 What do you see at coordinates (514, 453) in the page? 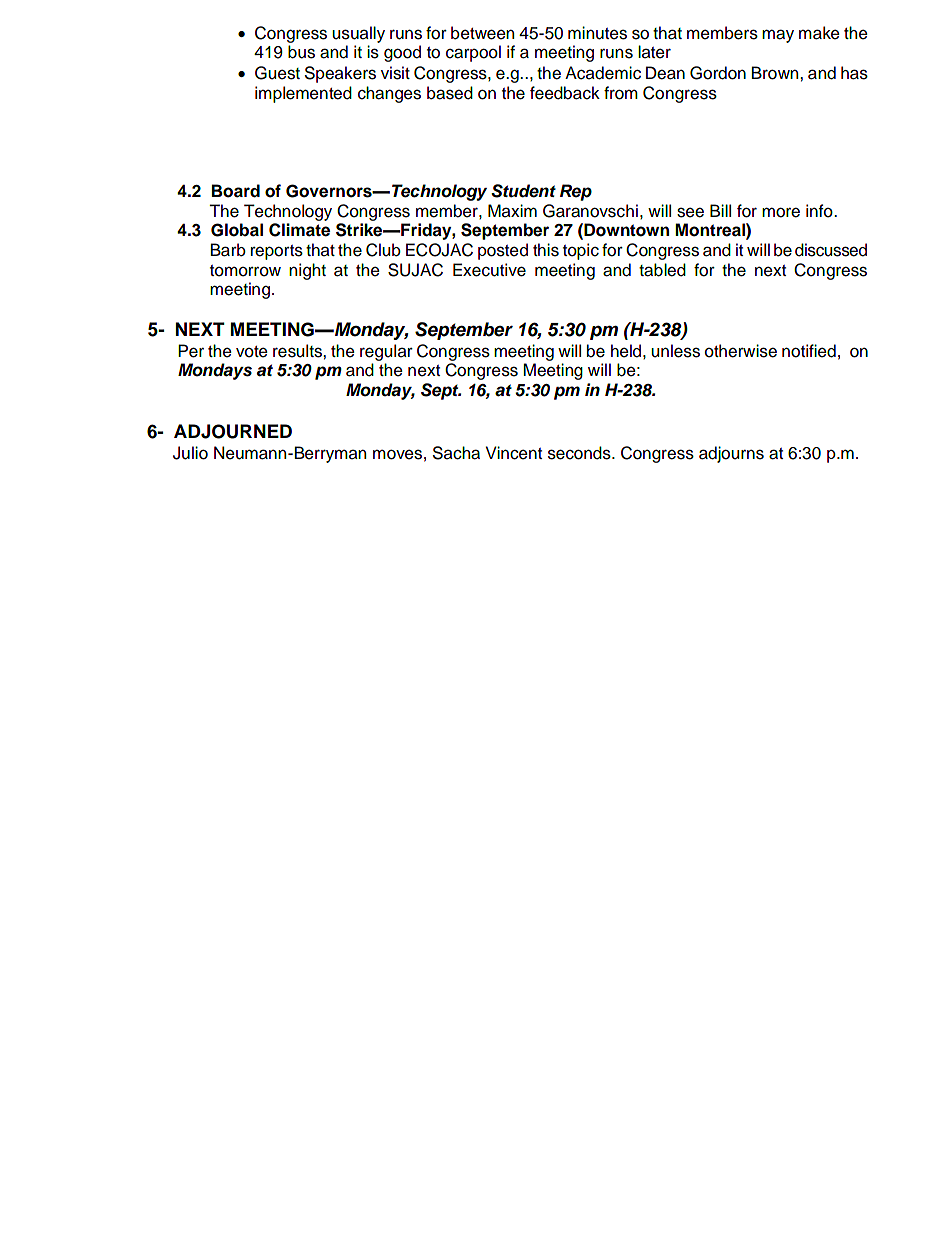
I see `Vincent` at bounding box center [514, 453].
